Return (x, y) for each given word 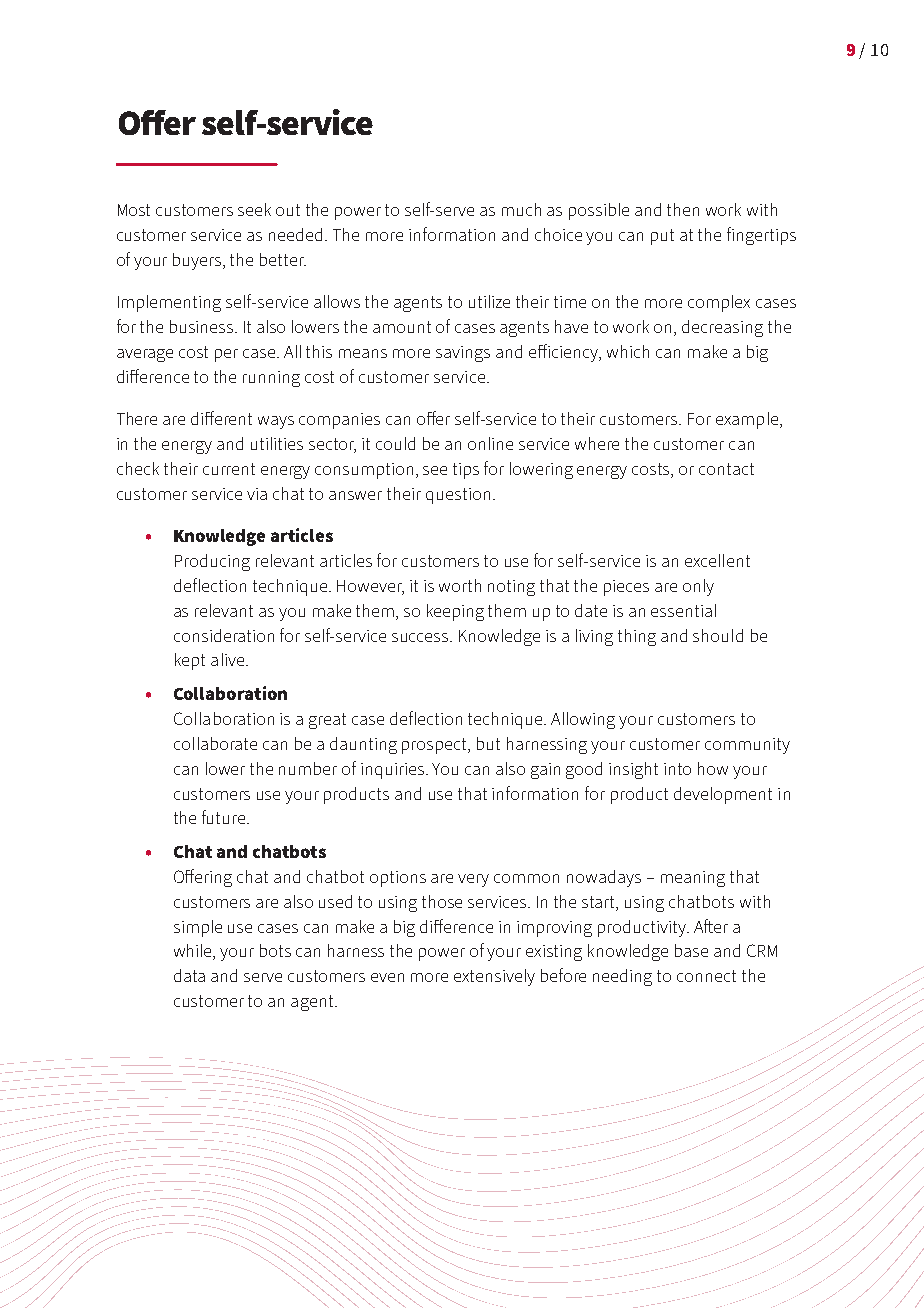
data (189, 975)
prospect (436, 746)
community (747, 746)
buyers (198, 261)
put (662, 237)
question (458, 496)
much (521, 209)
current (229, 469)
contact (726, 469)
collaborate (215, 743)
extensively (494, 977)
